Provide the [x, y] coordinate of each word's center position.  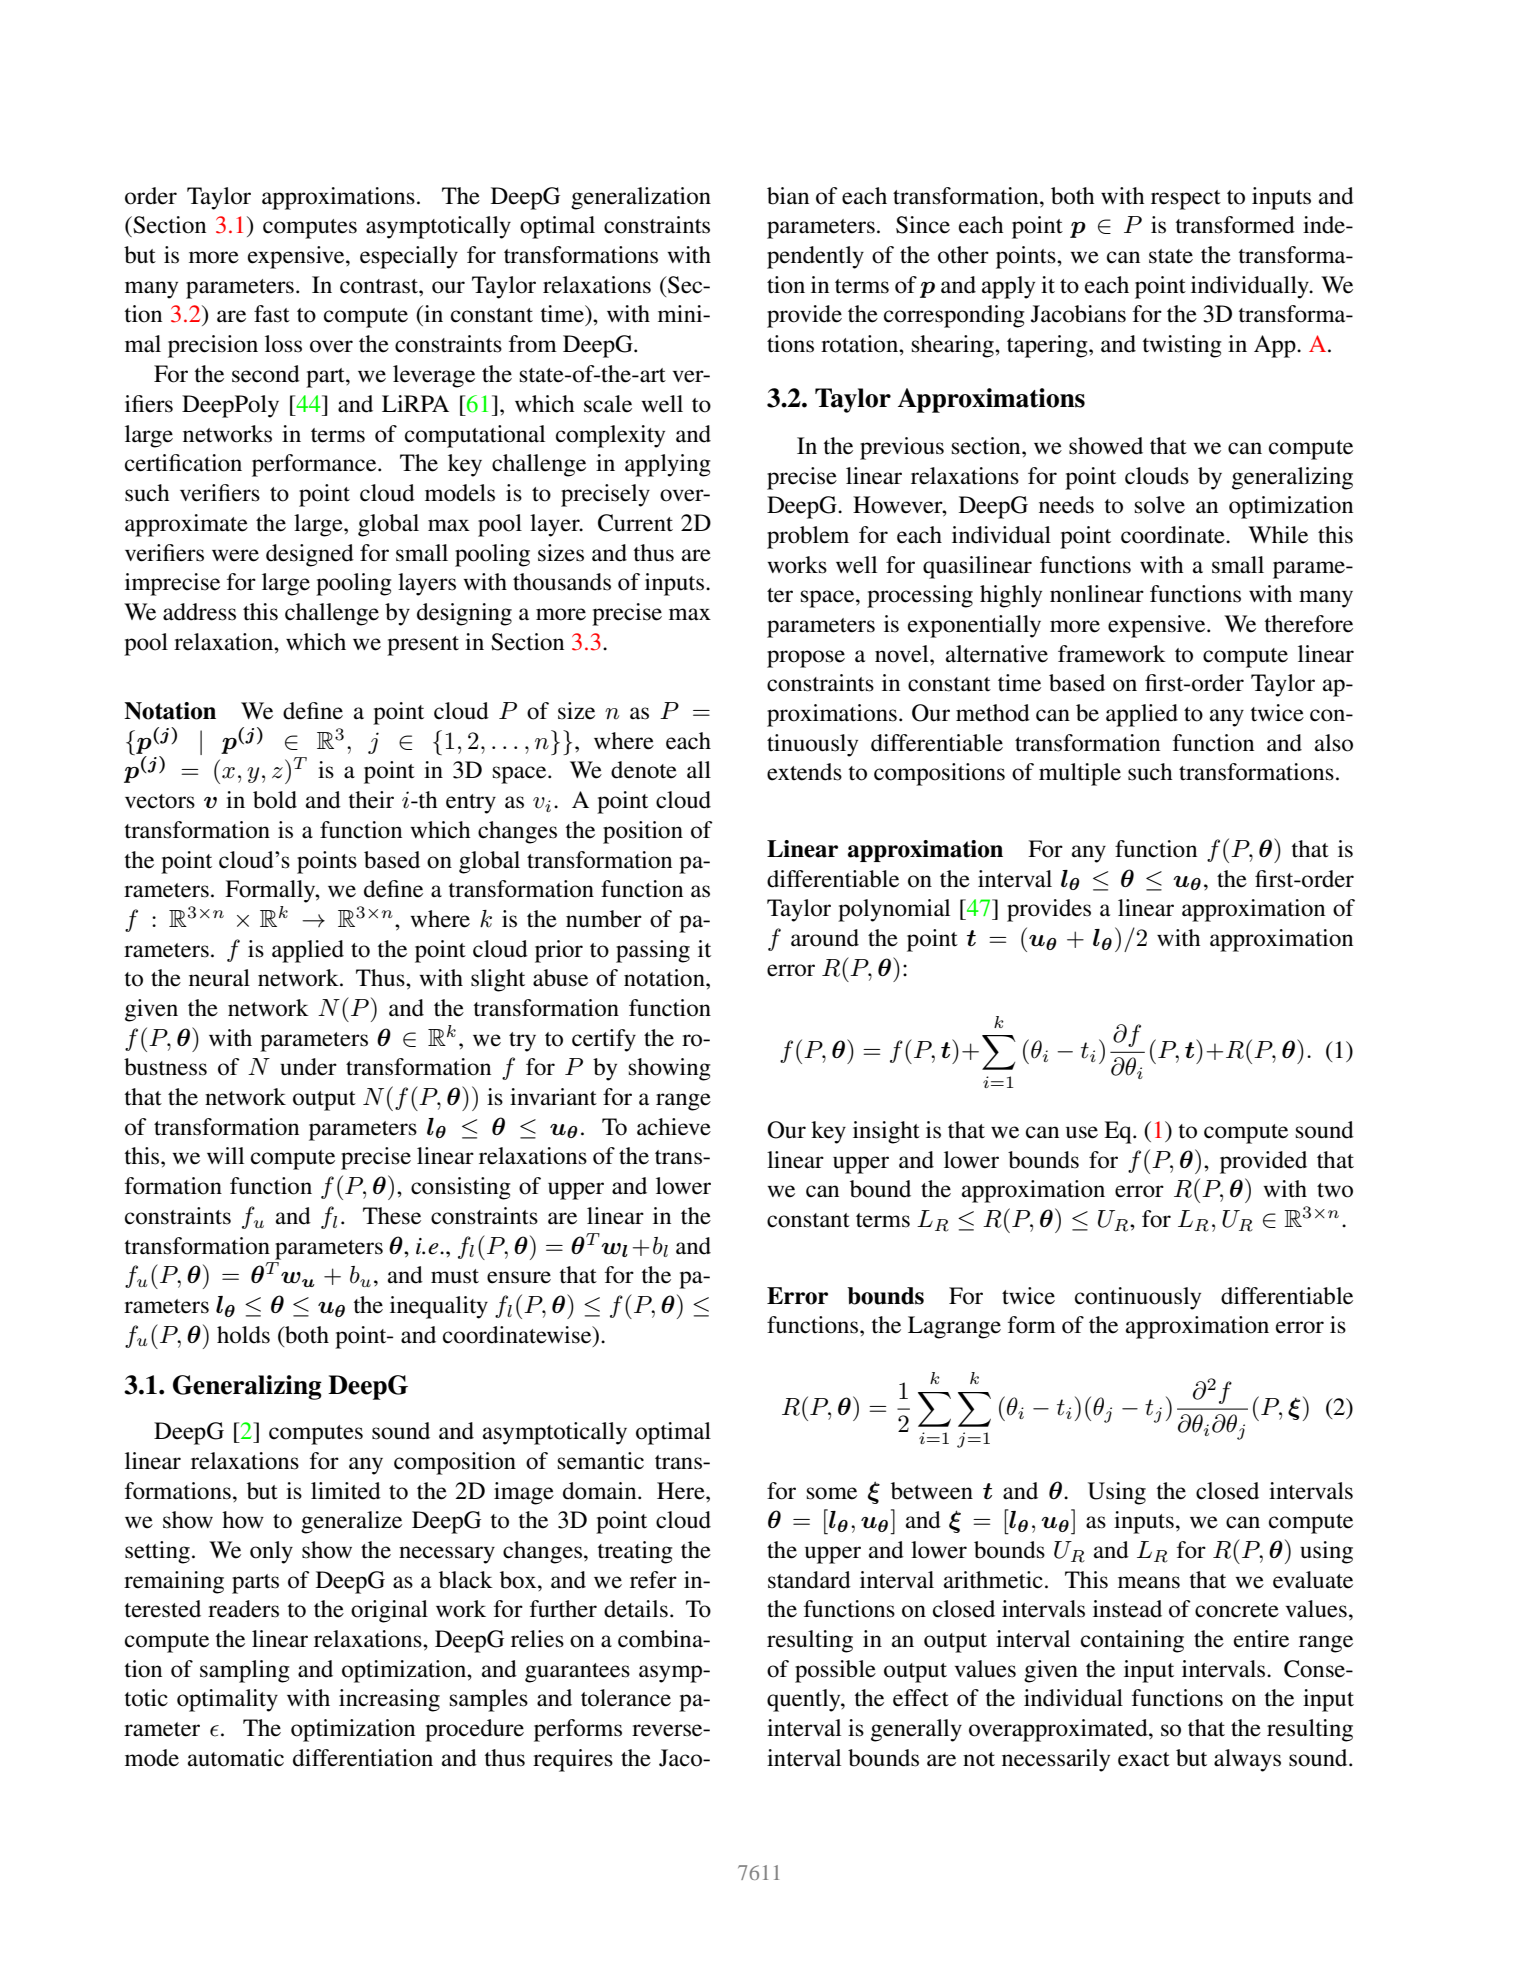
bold [275, 800]
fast [272, 314]
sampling [245, 1671]
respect [1186, 200]
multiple [1080, 774]
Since [923, 225]
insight [886, 1132]
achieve [674, 1127]
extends [804, 772]
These [392, 1216]
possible [835, 1671]
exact [1144, 1759]
